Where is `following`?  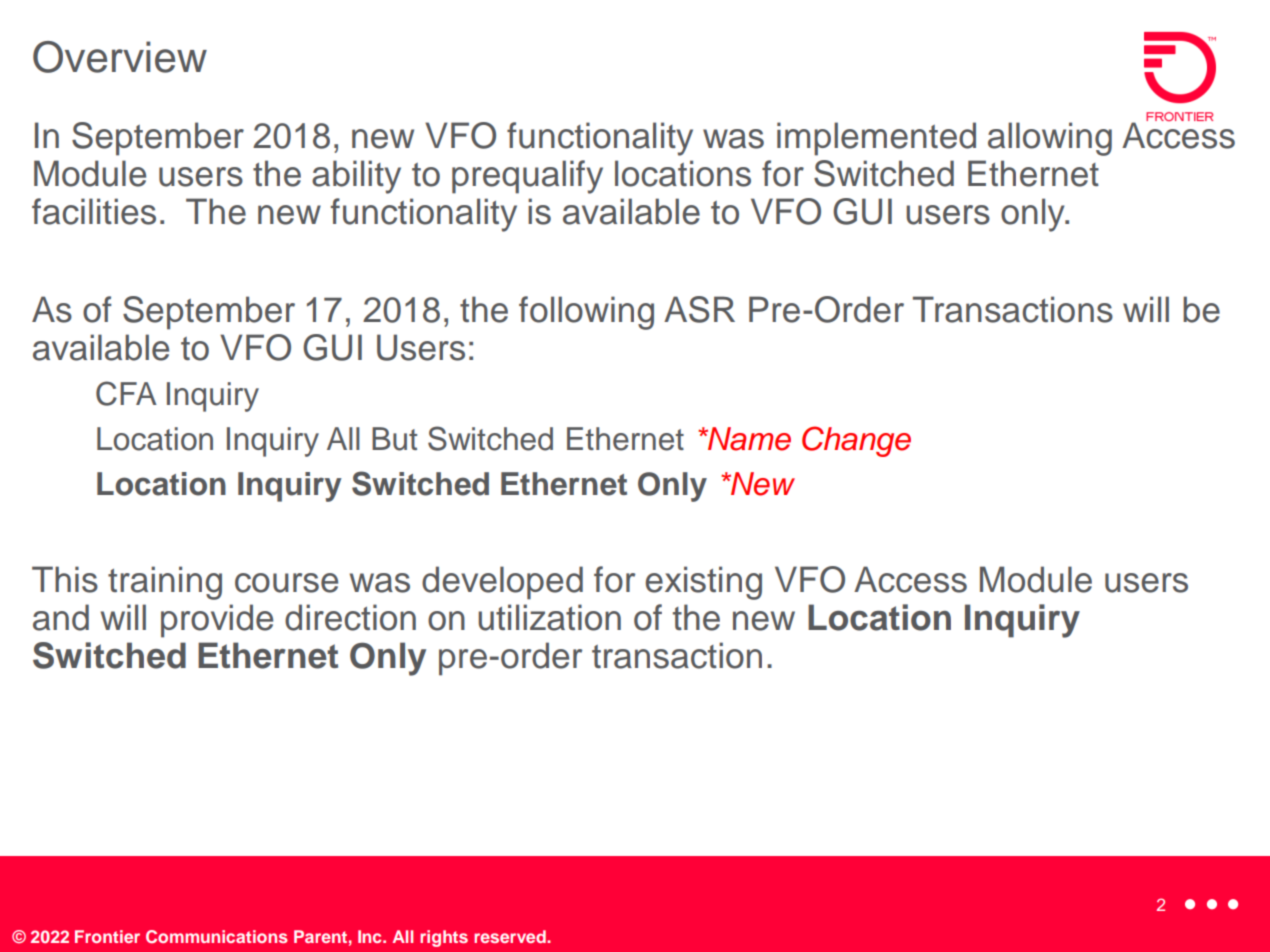
following is located at coordinates (586, 313).
